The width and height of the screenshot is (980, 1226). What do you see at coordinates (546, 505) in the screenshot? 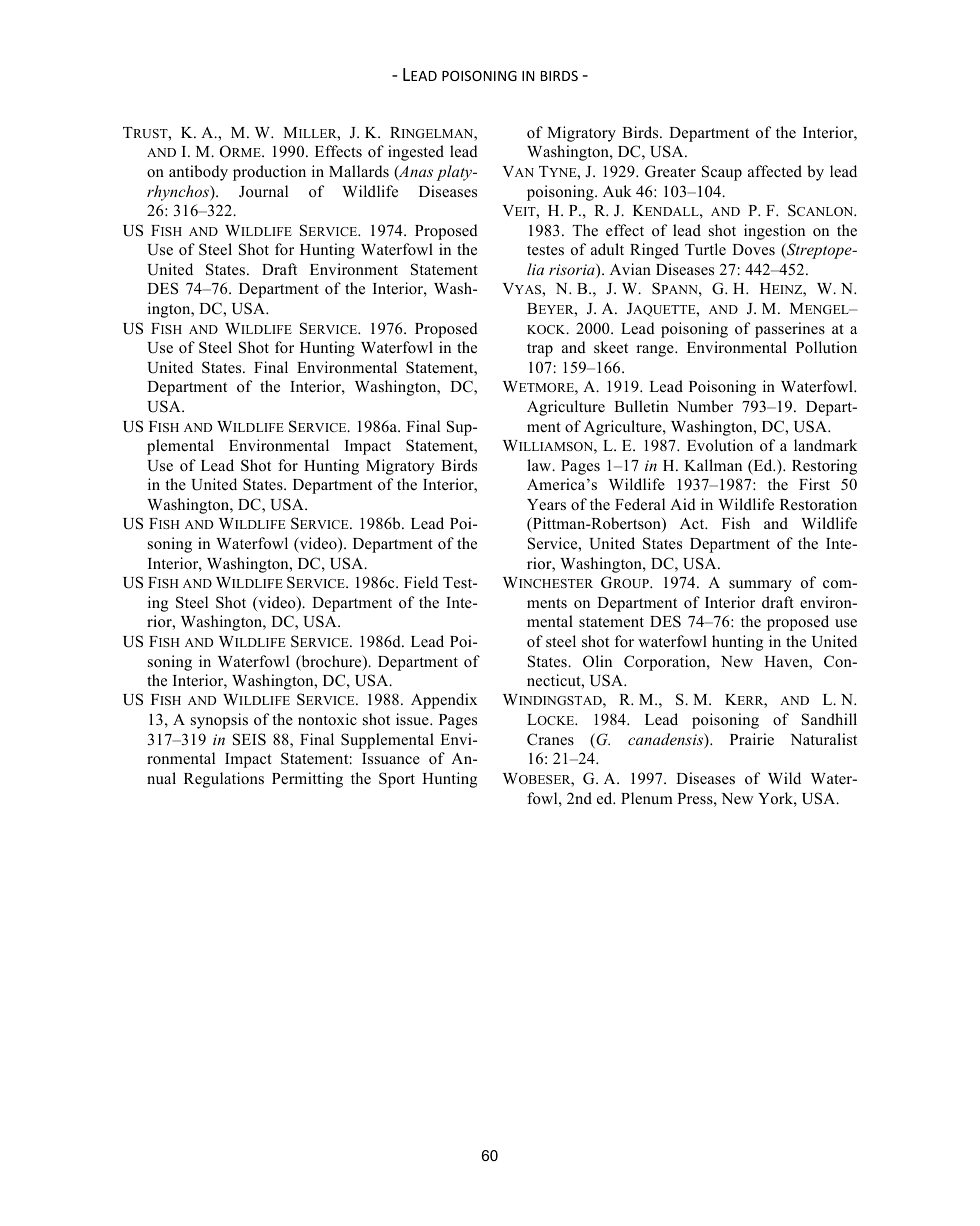
I see `Years` at bounding box center [546, 505].
